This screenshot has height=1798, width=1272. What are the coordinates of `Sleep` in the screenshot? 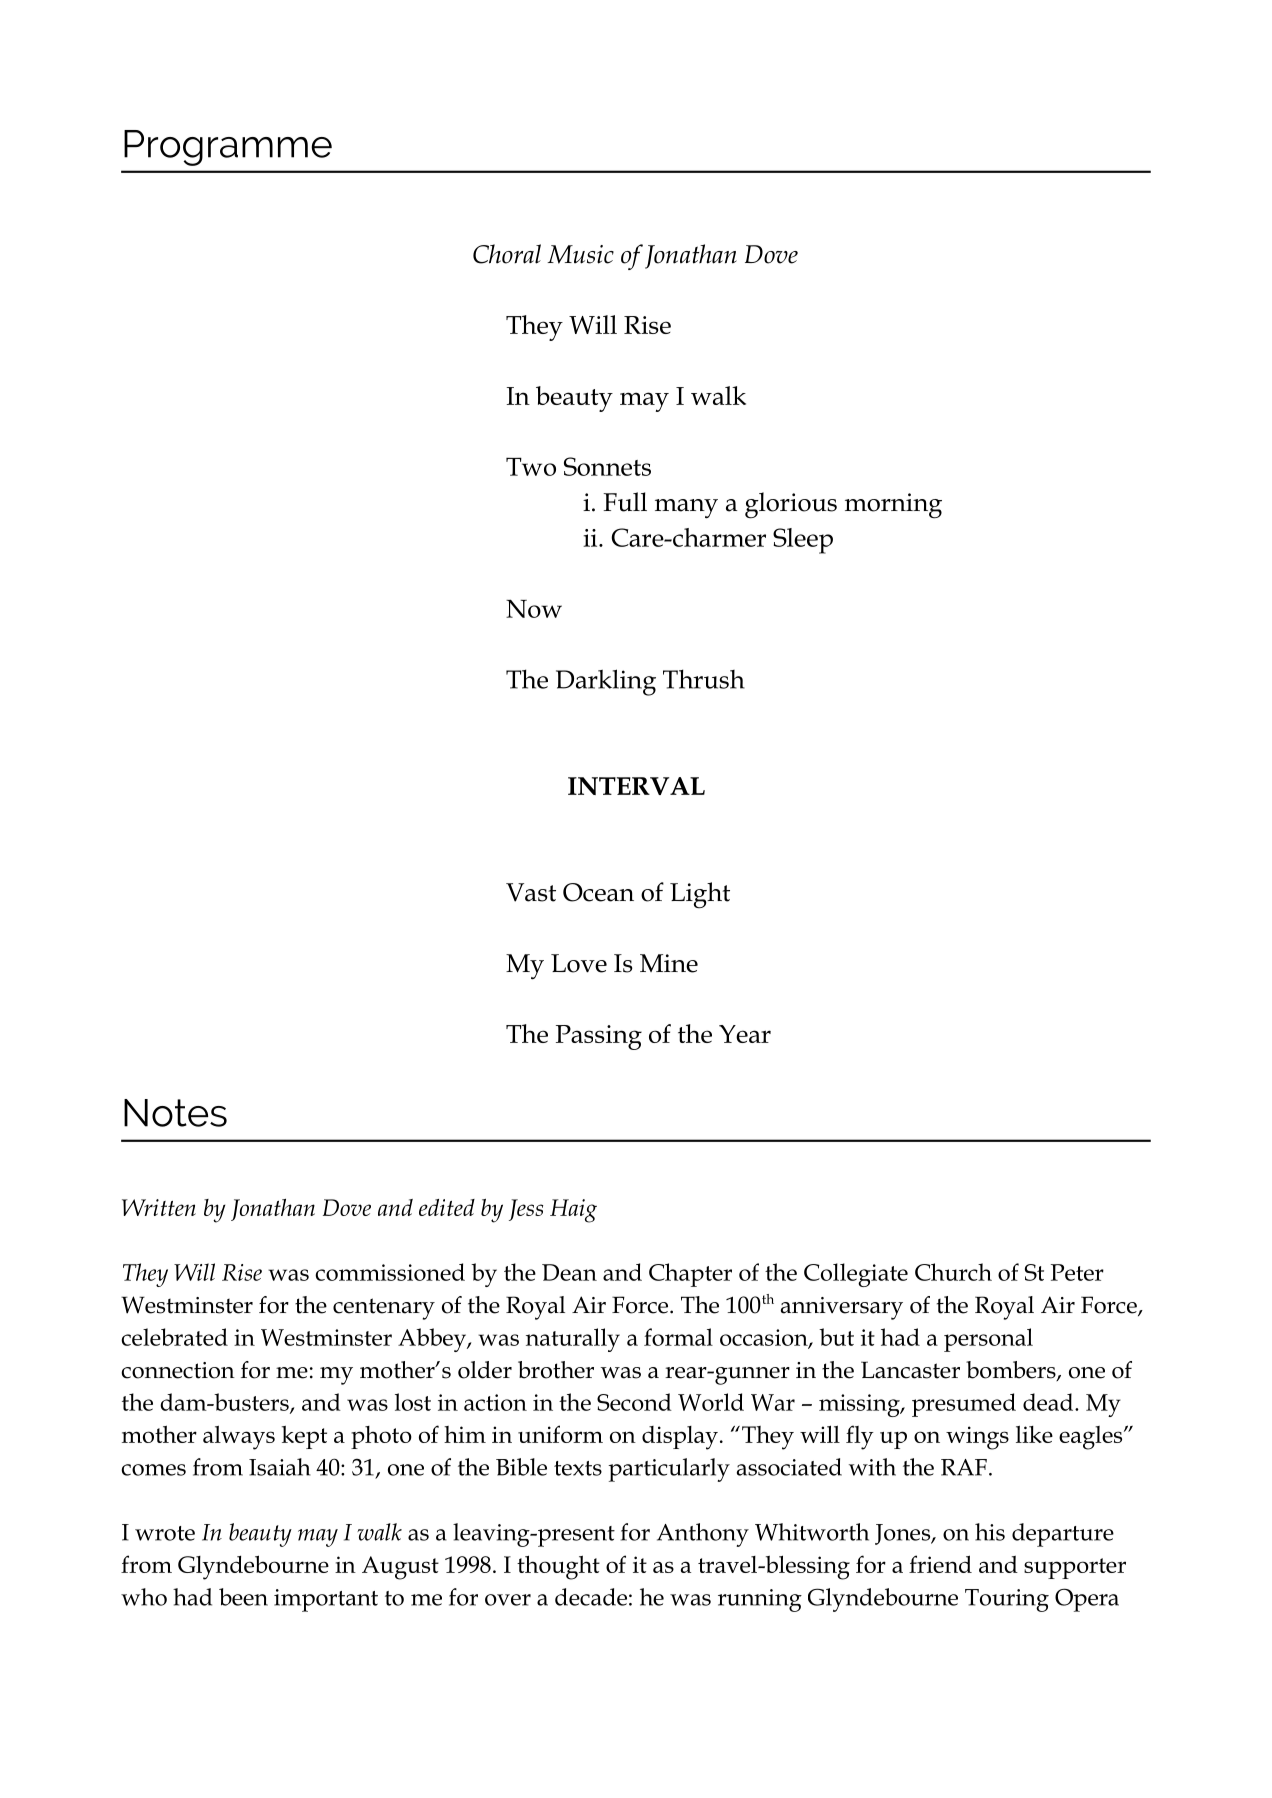 It's located at (803, 541).
